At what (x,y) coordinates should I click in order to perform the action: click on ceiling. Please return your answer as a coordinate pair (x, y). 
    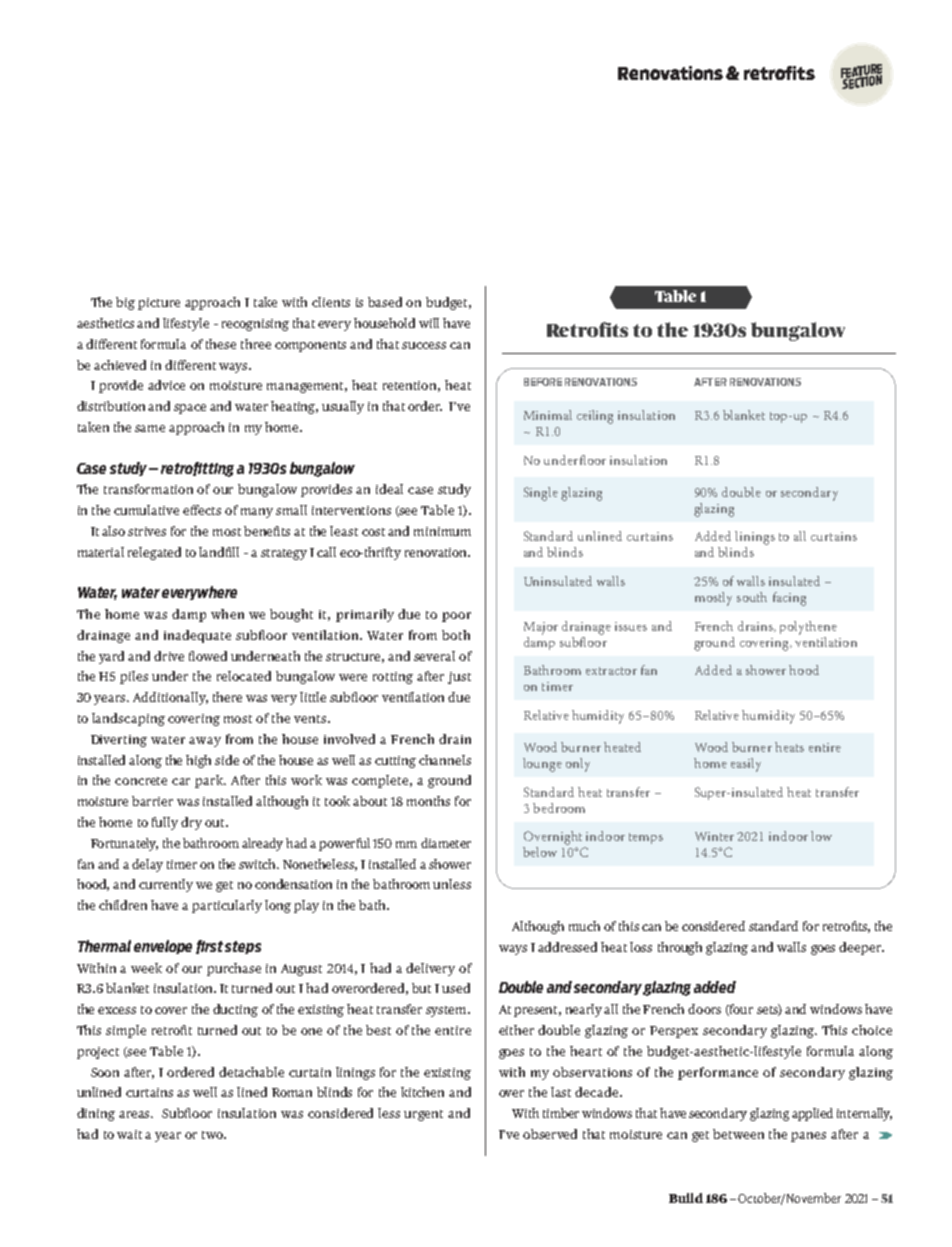
    Looking at the image, I should click on (595, 417).
